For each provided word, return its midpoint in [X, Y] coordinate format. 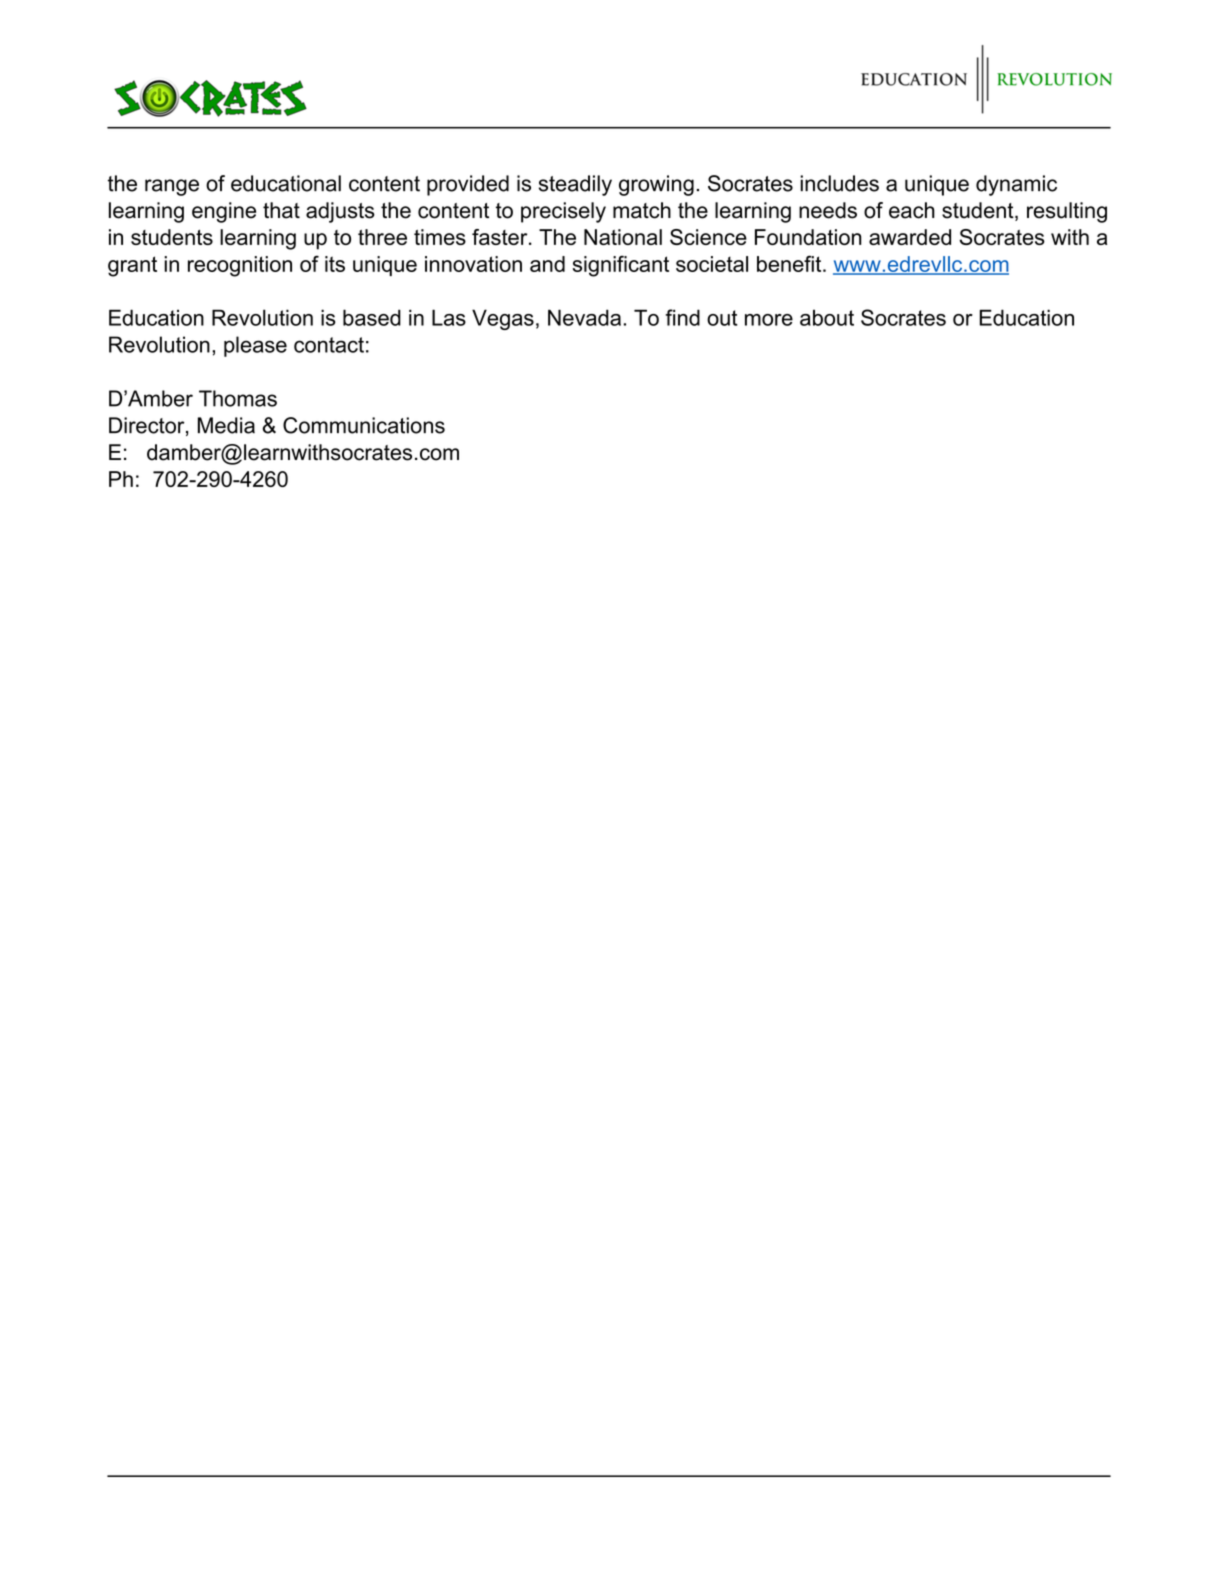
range [172, 187]
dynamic [1016, 185]
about [827, 317]
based [372, 317]
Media [226, 425]
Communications [364, 425]
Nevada [584, 317]
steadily [575, 185]
